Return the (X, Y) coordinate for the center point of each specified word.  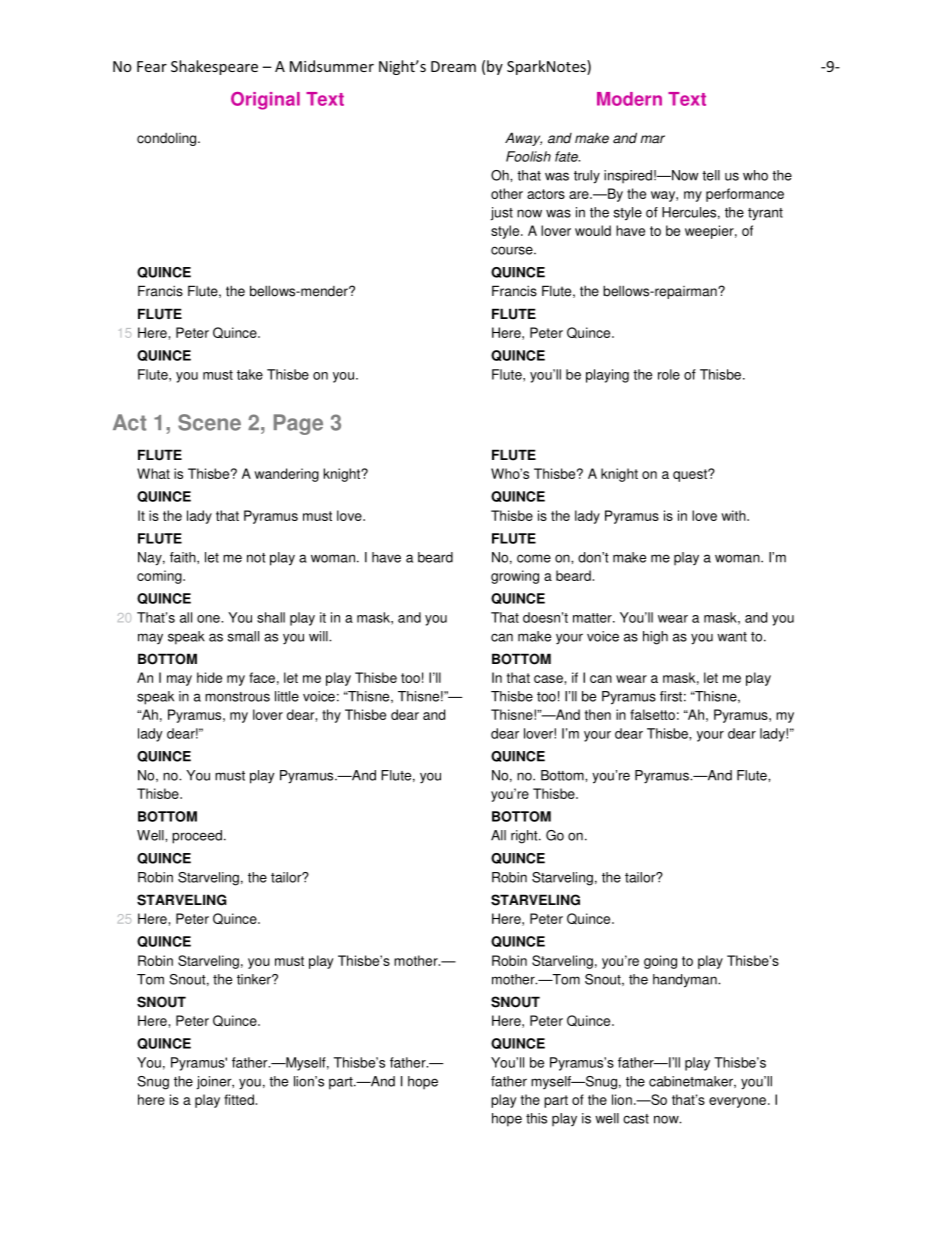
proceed (197, 837)
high (655, 638)
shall (271, 617)
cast (636, 1119)
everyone (737, 1102)
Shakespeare (214, 67)
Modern (629, 99)
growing (515, 577)
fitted (240, 1099)
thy (331, 716)
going (660, 962)
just (502, 214)
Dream (453, 66)
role (669, 374)
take (250, 374)
